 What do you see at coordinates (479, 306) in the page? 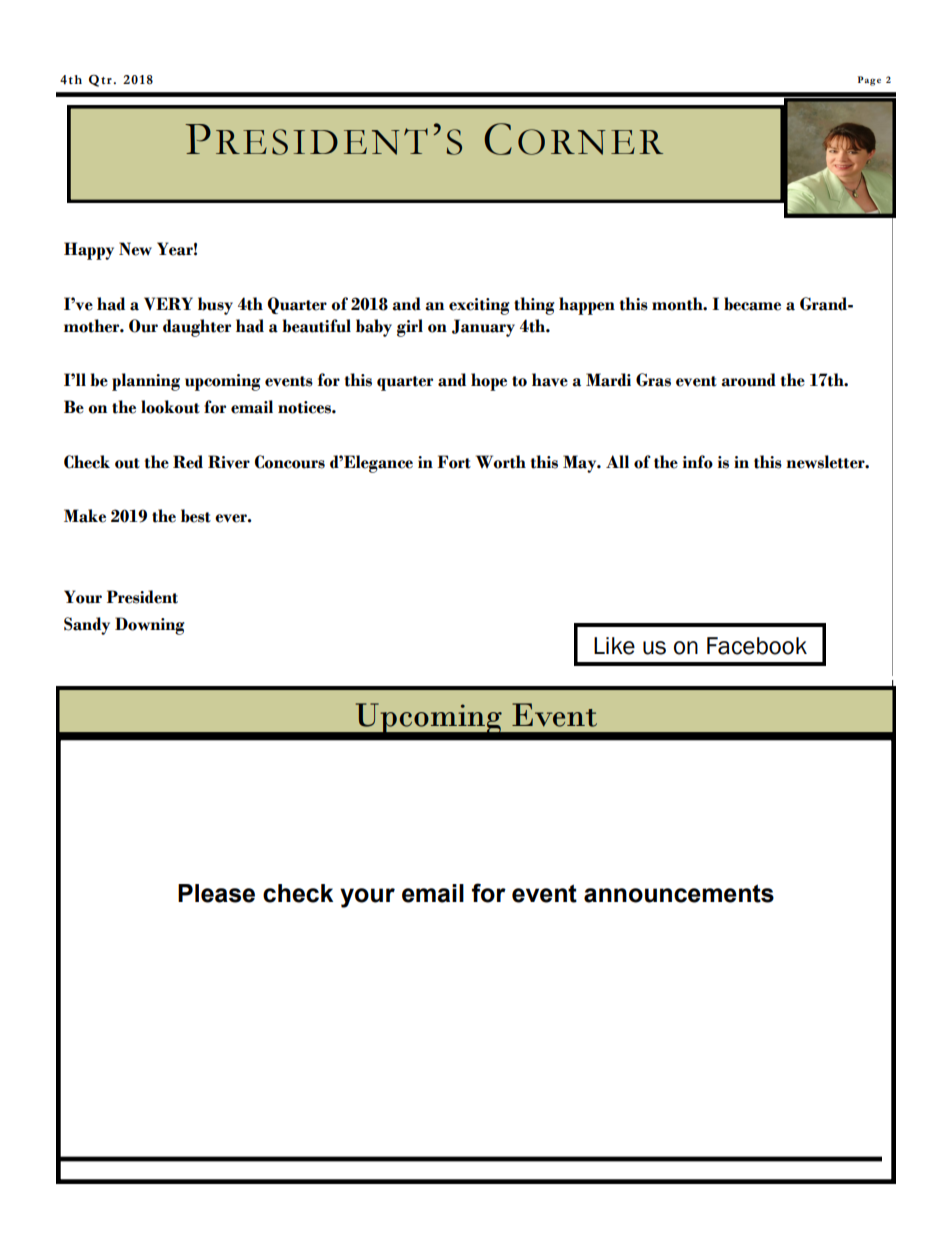
I see `exciting` at bounding box center [479, 306].
